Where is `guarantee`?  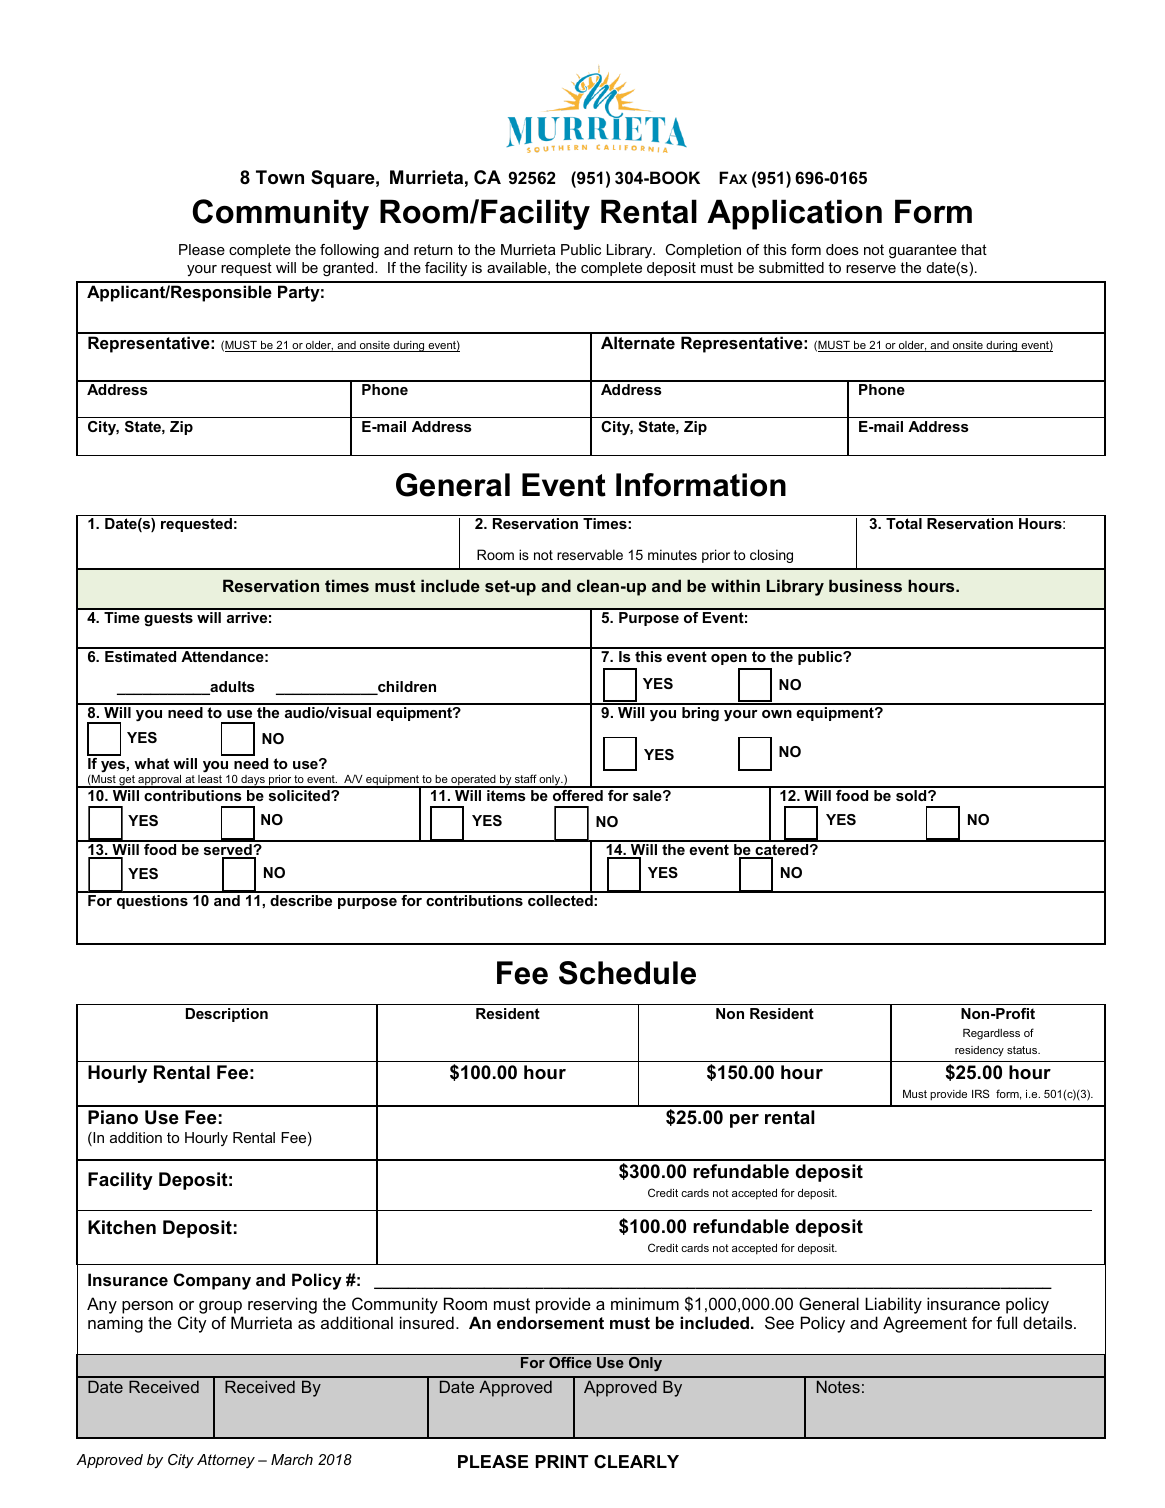 guarantee is located at coordinates (923, 251).
